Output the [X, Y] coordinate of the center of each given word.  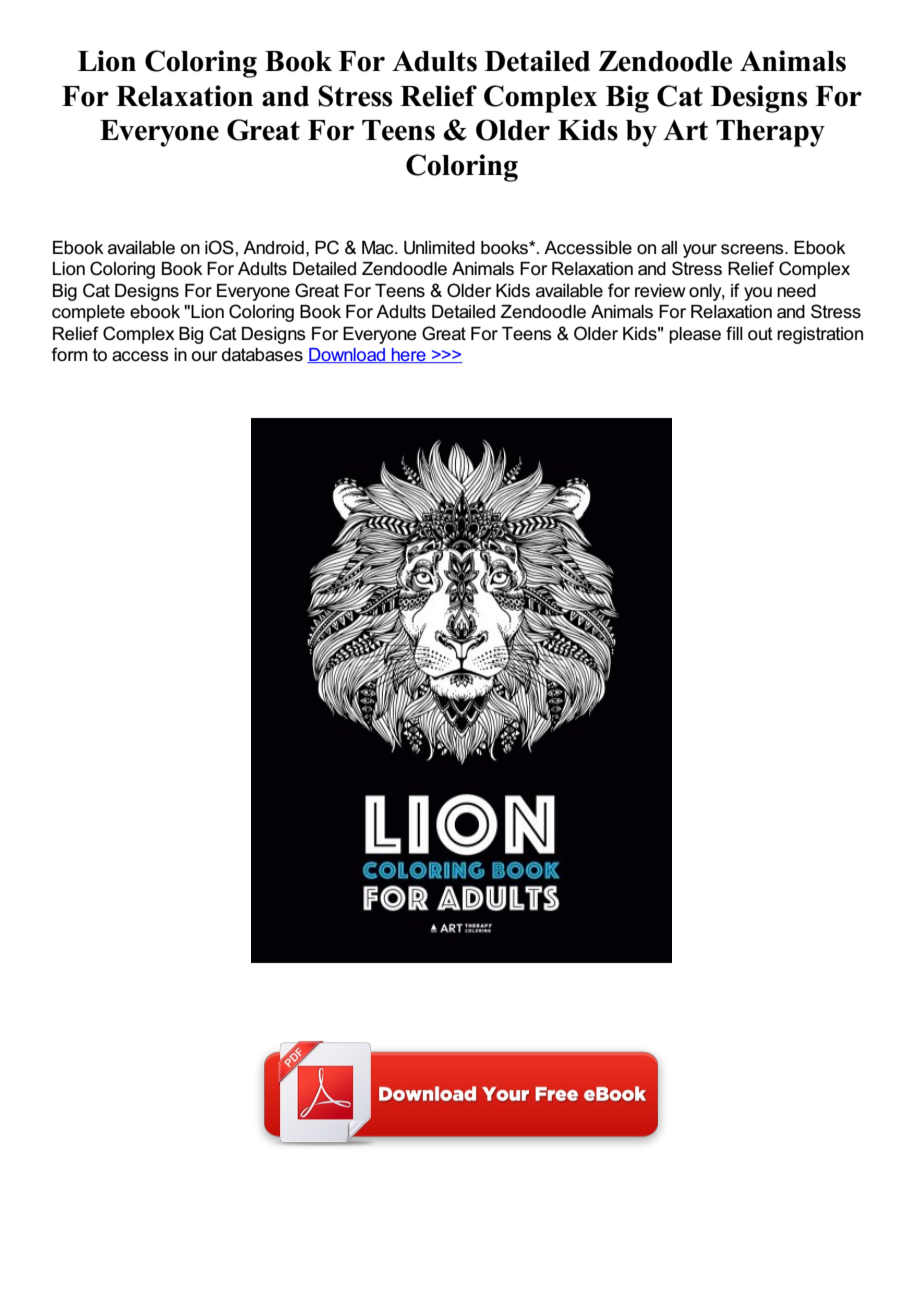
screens [753, 249]
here [409, 355]
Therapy [770, 133]
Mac [379, 248]
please [695, 335]
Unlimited [439, 248]
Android [273, 248]
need [796, 291]
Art [685, 129]
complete [88, 313]
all [669, 248]
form [69, 354]
